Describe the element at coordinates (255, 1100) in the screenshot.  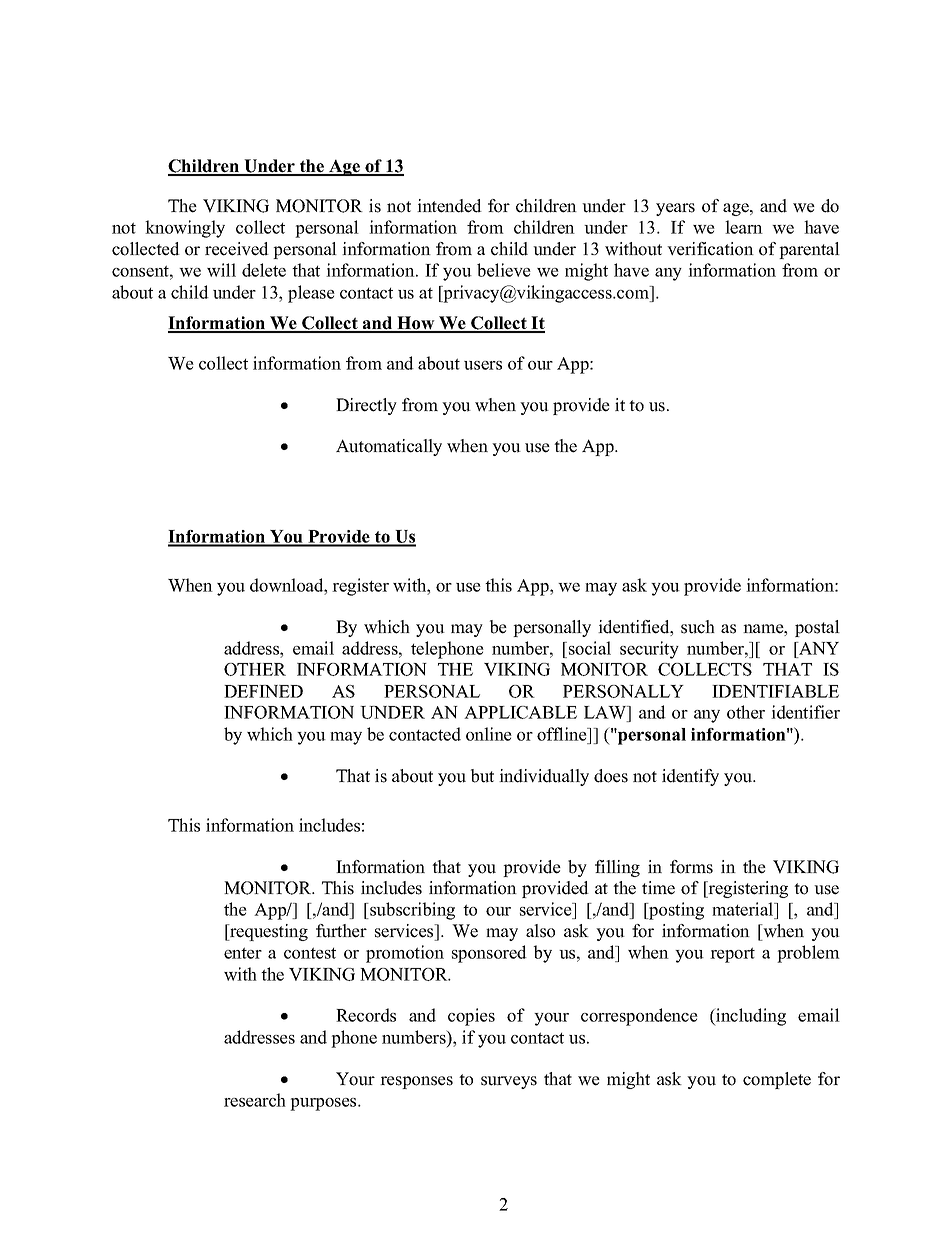
I see `research` at that location.
